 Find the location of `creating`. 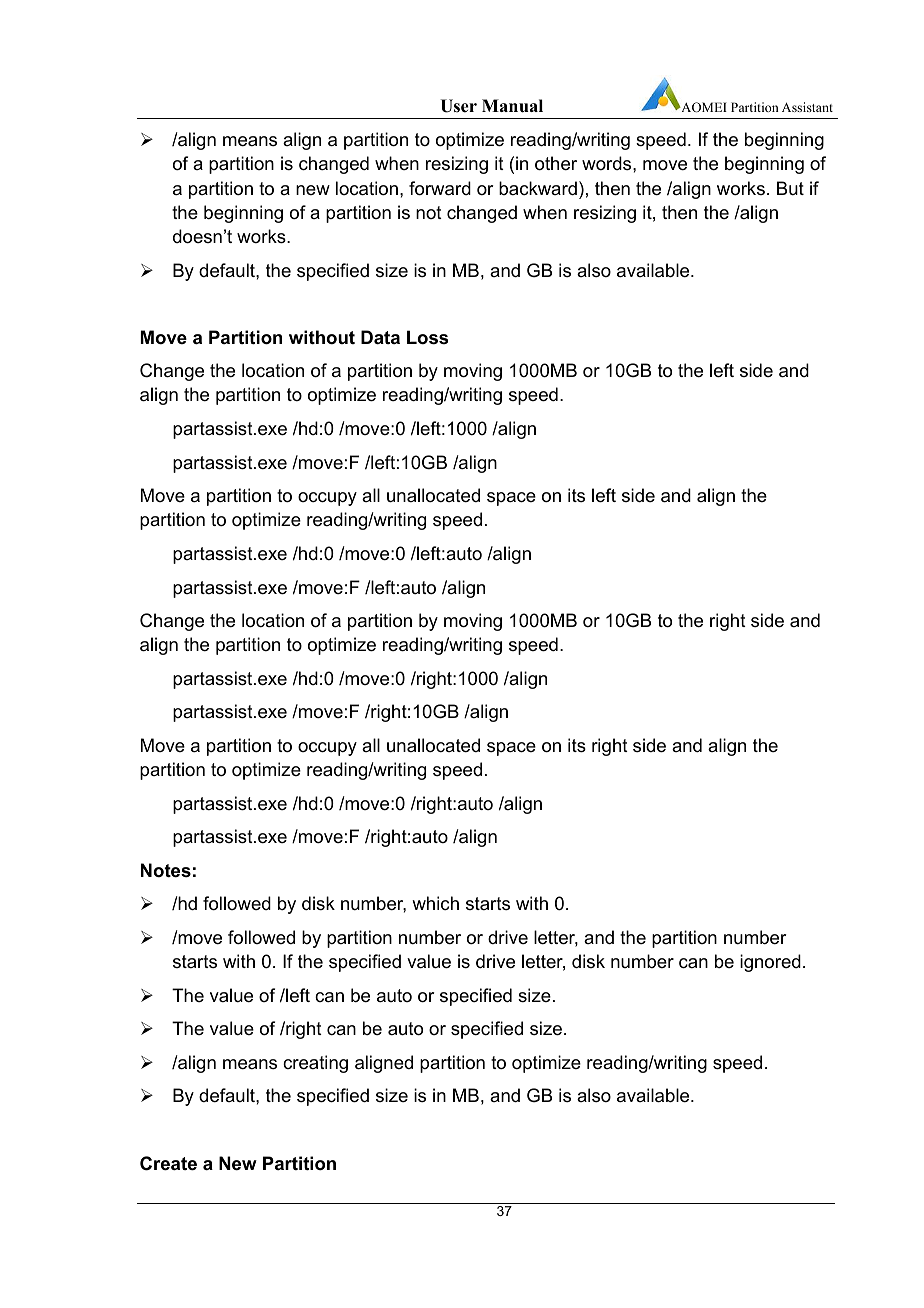

creating is located at coordinates (315, 1064).
